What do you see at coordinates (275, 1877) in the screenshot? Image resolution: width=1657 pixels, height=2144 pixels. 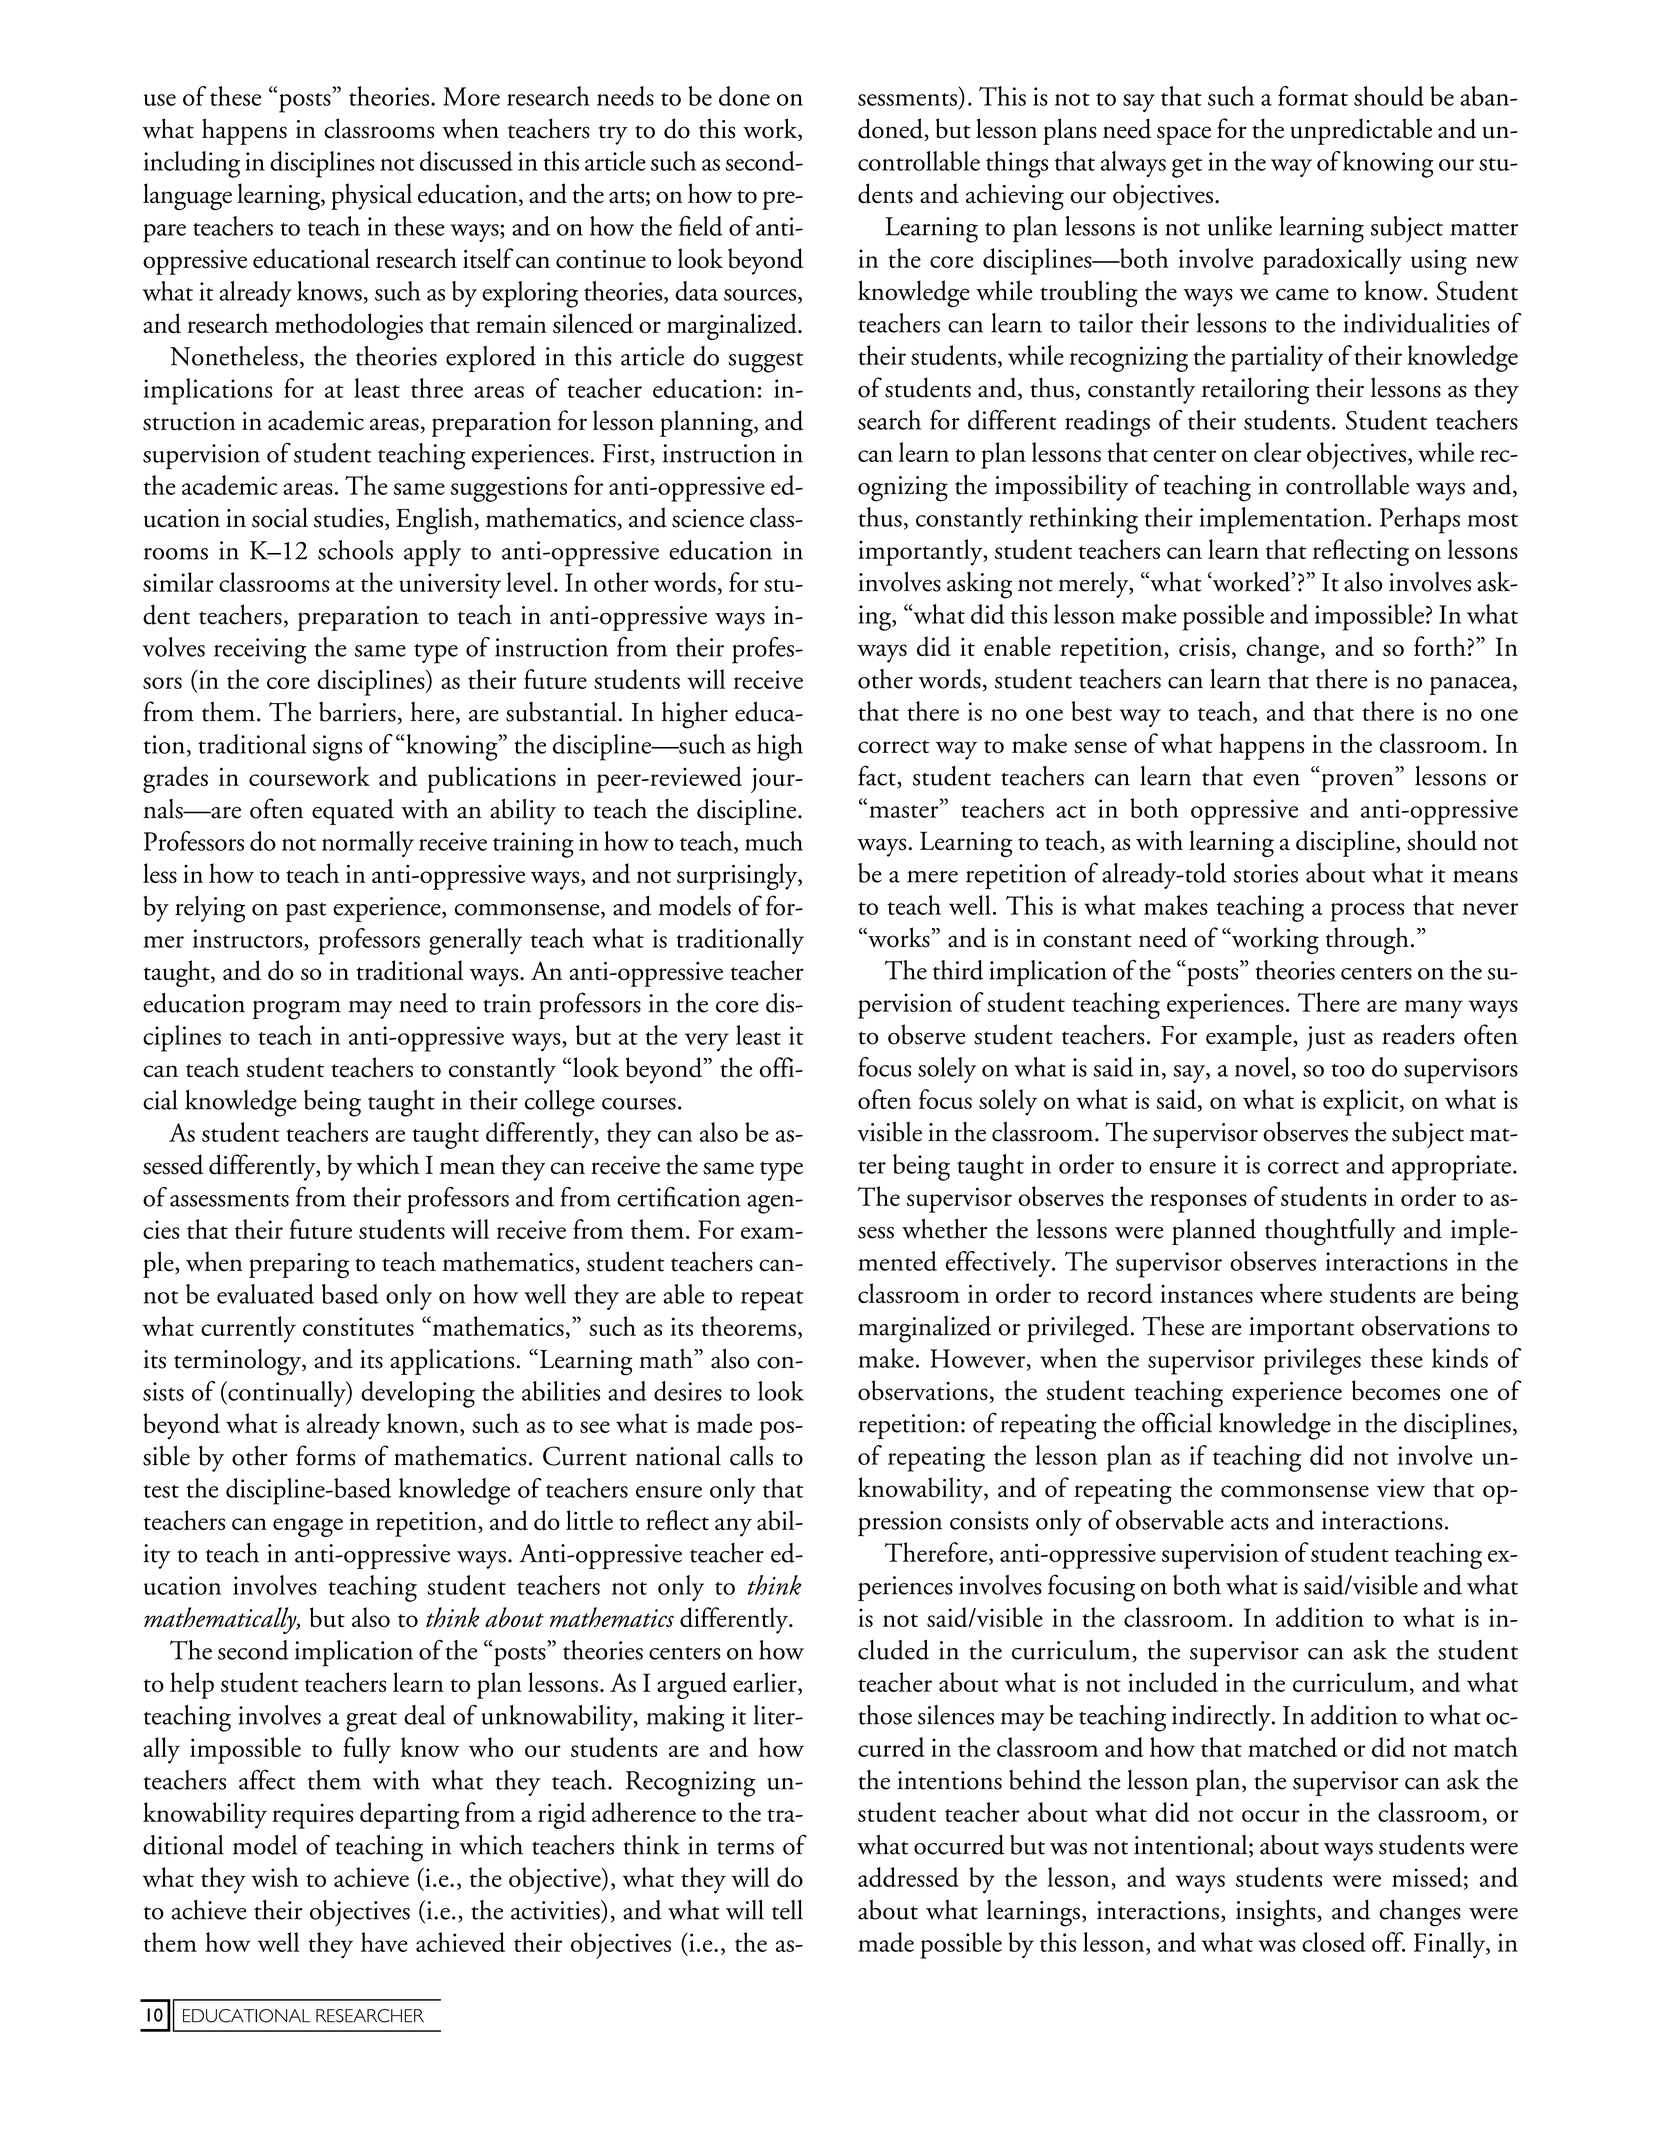 I see `wish` at bounding box center [275, 1877].
